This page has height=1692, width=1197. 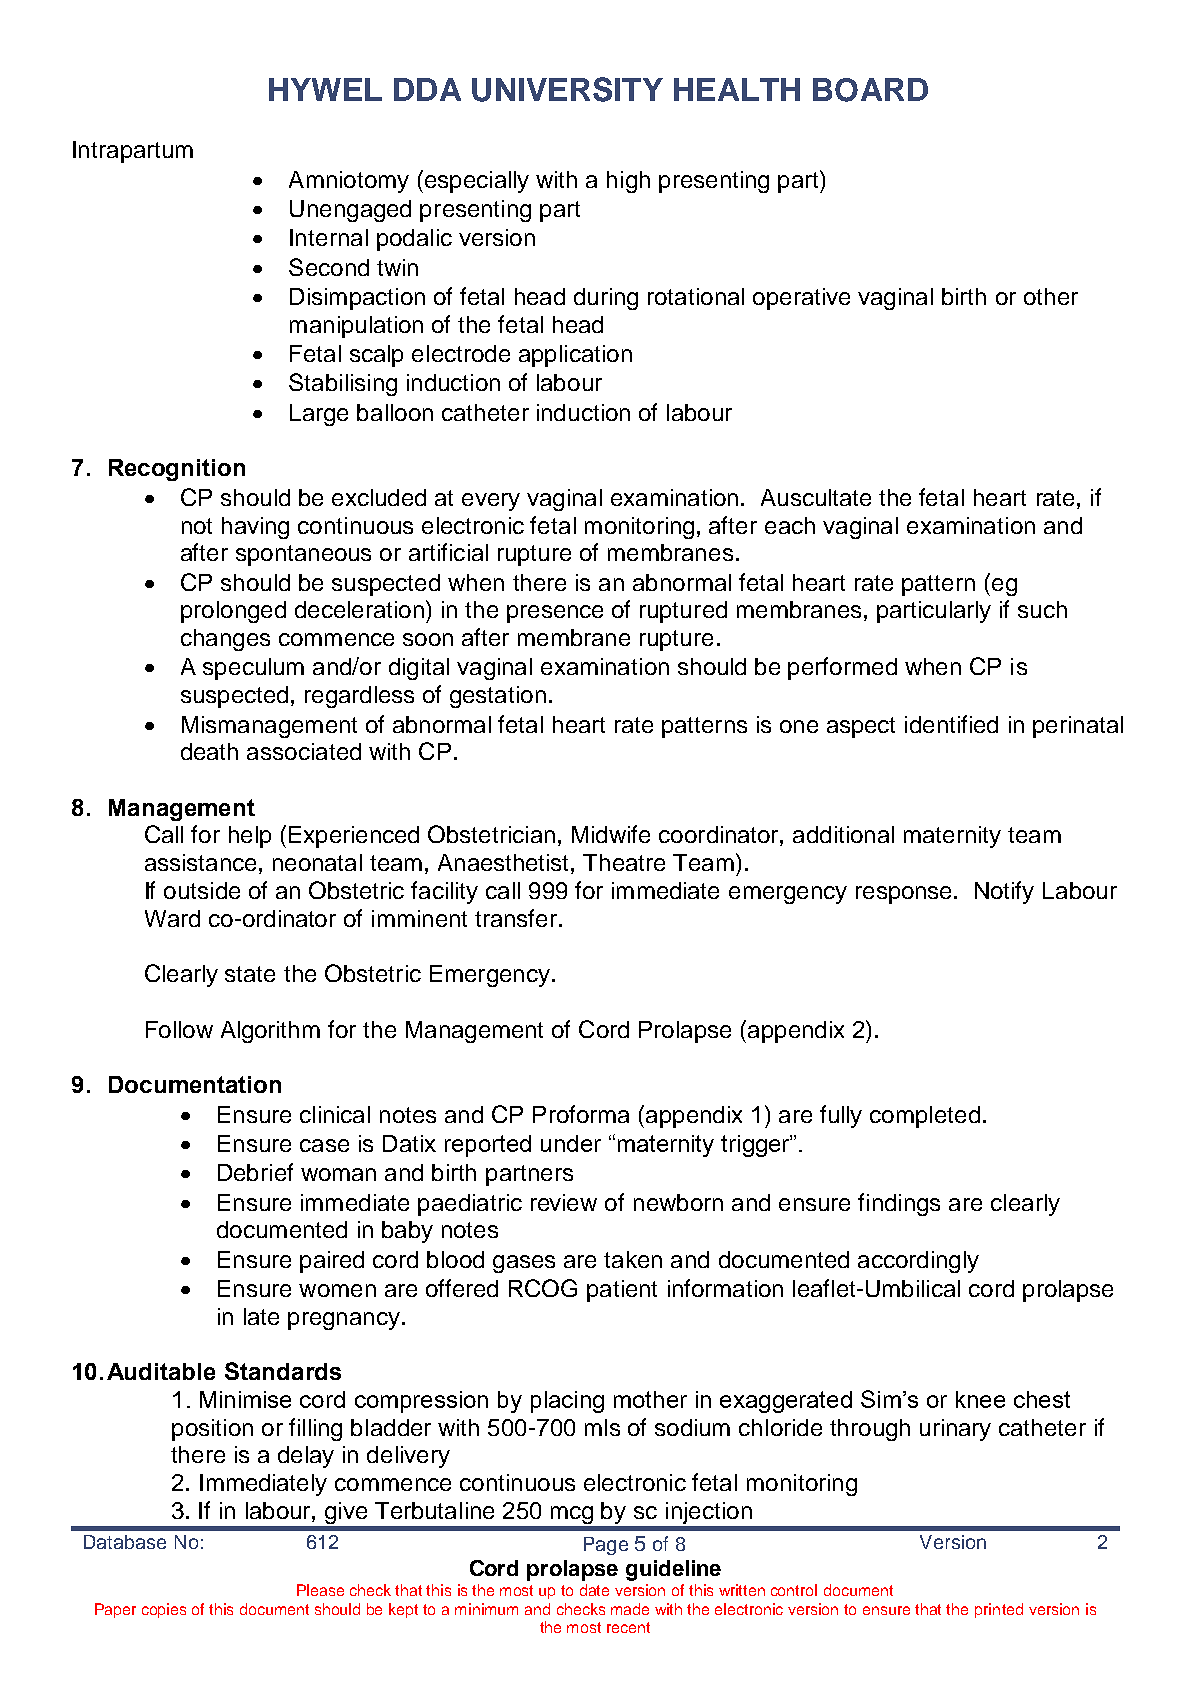 What do you see at coordinates (200, 862) in the page?
I see `assistance` at bounding box center [200, 862].
